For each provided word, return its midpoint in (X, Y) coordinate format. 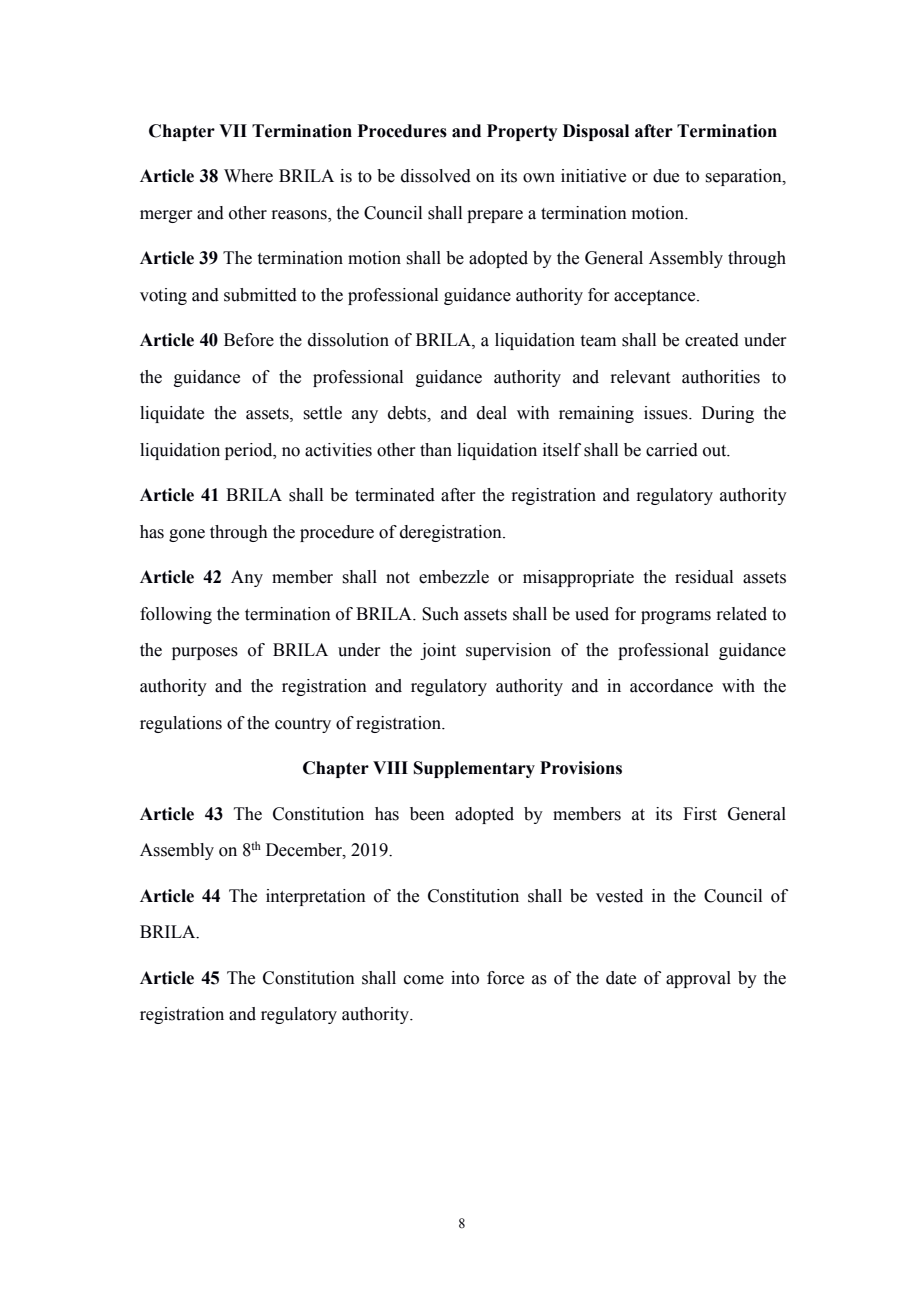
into (465, 978)
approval (698, 979)
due (666, 176)
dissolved (436, 176)
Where (248, 176)
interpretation (316, 897)
